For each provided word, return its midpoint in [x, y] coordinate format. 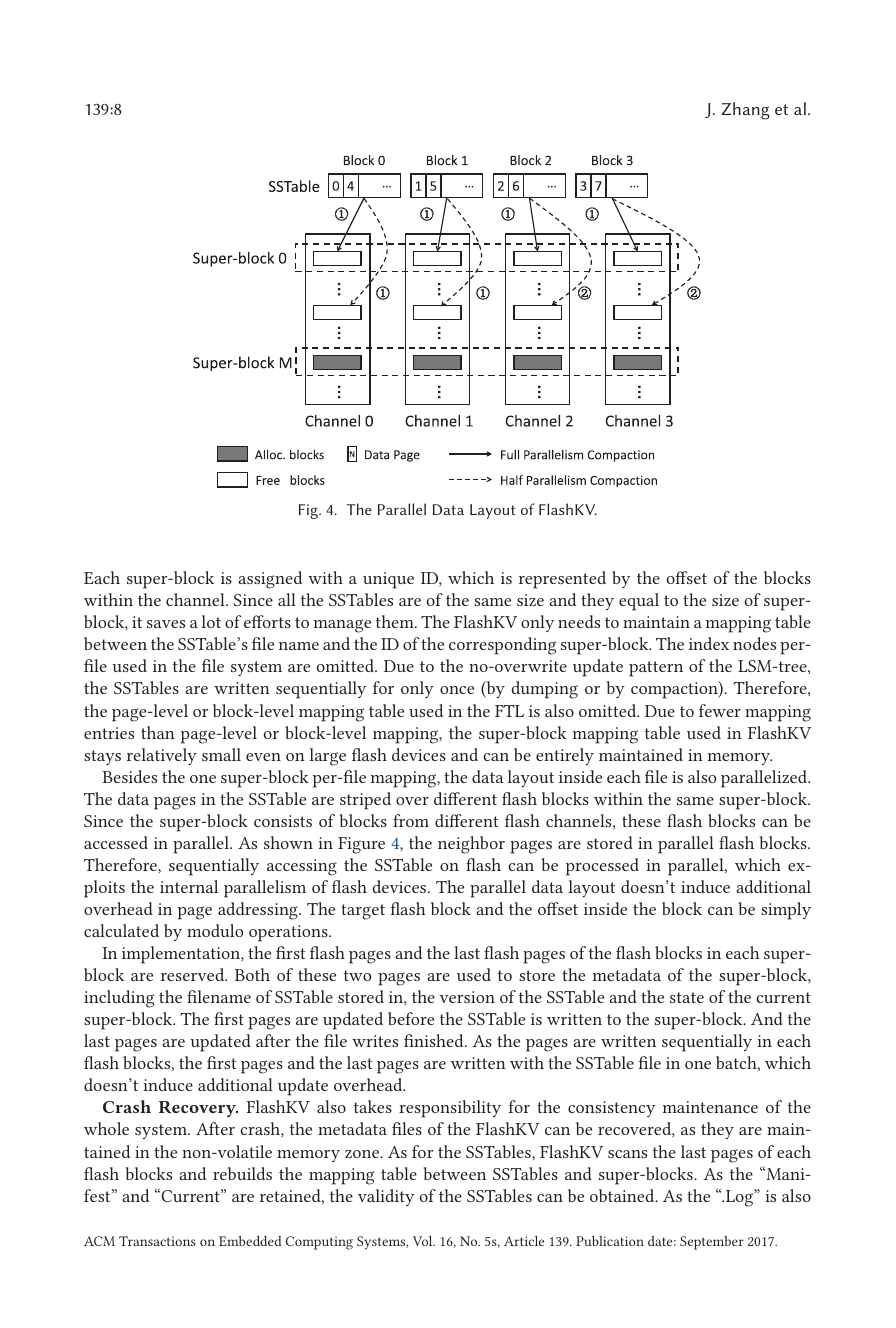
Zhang [745, 111]
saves [166, 624]
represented [562, 580]
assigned [270, 580]
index [709, 643]
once [457, 690]
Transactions [157, 1241]
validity [386, 1197]
